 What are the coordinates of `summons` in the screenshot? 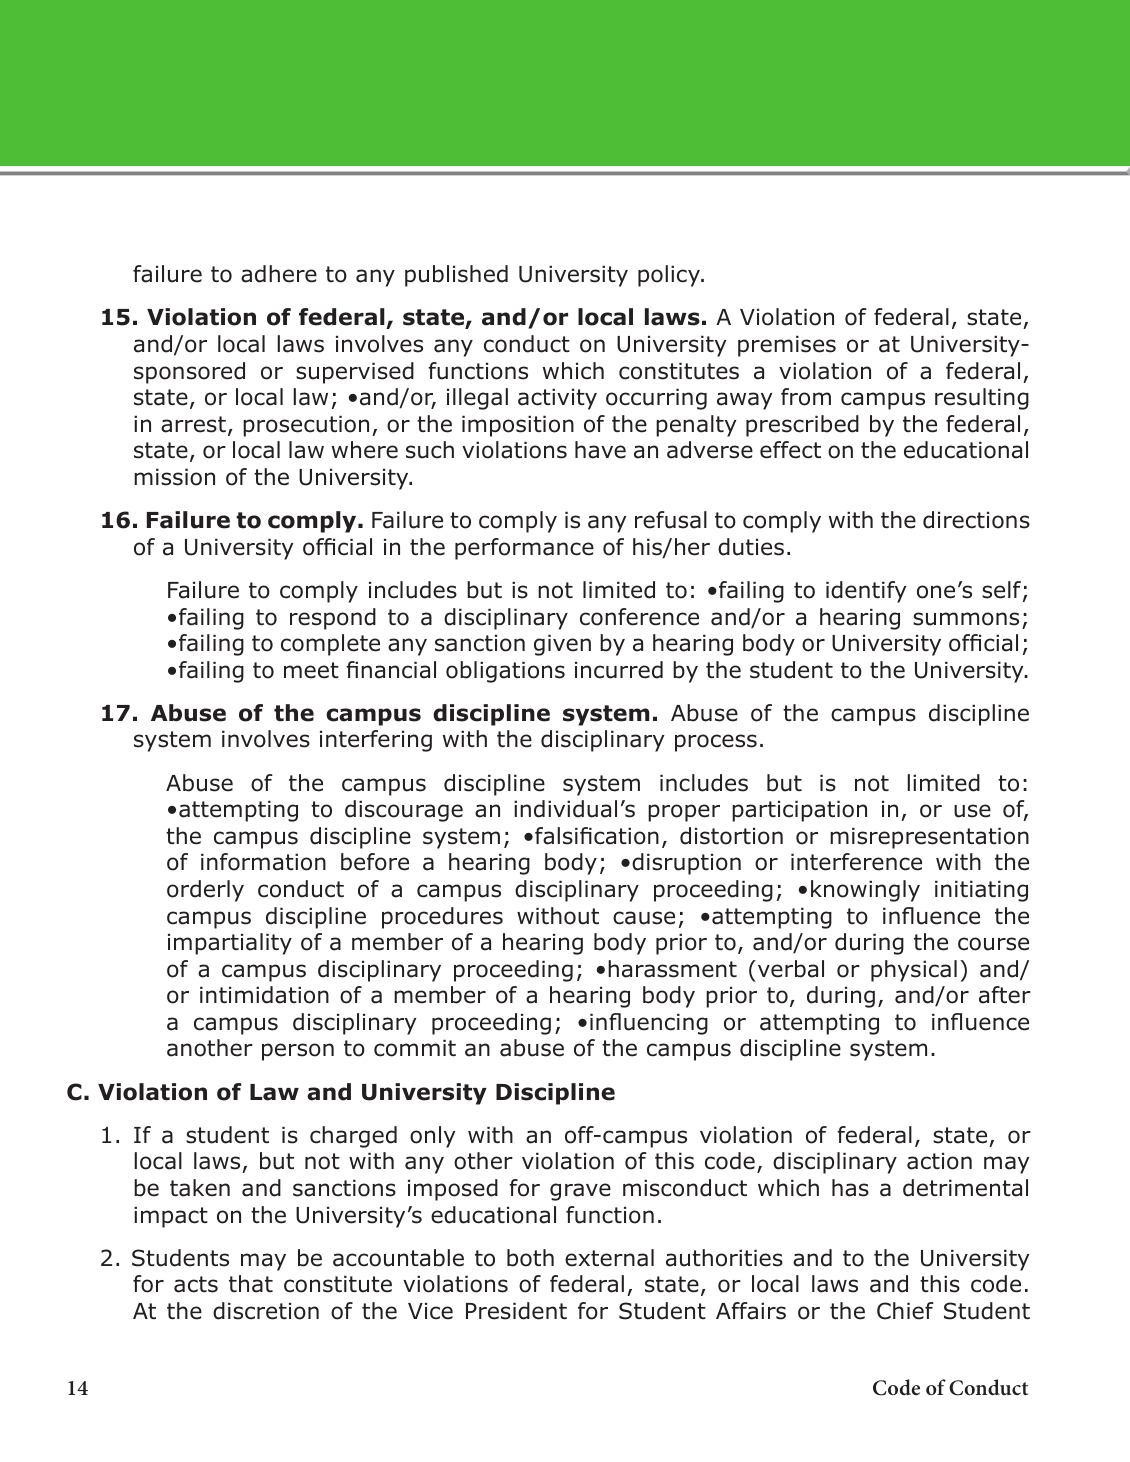 It's located at (966, 619).
